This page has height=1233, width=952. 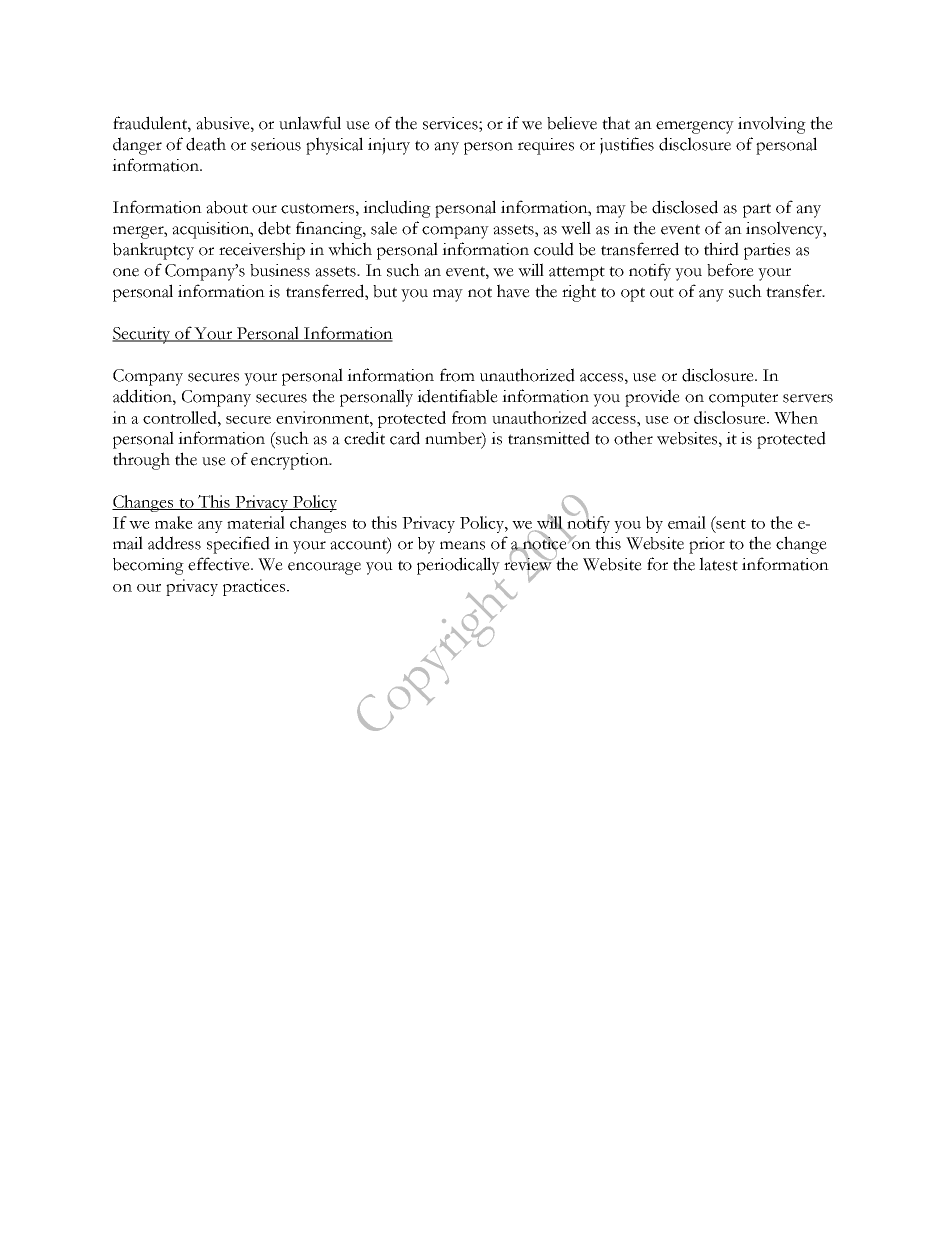 I want to click on injury, so click(x=389, y=146).
